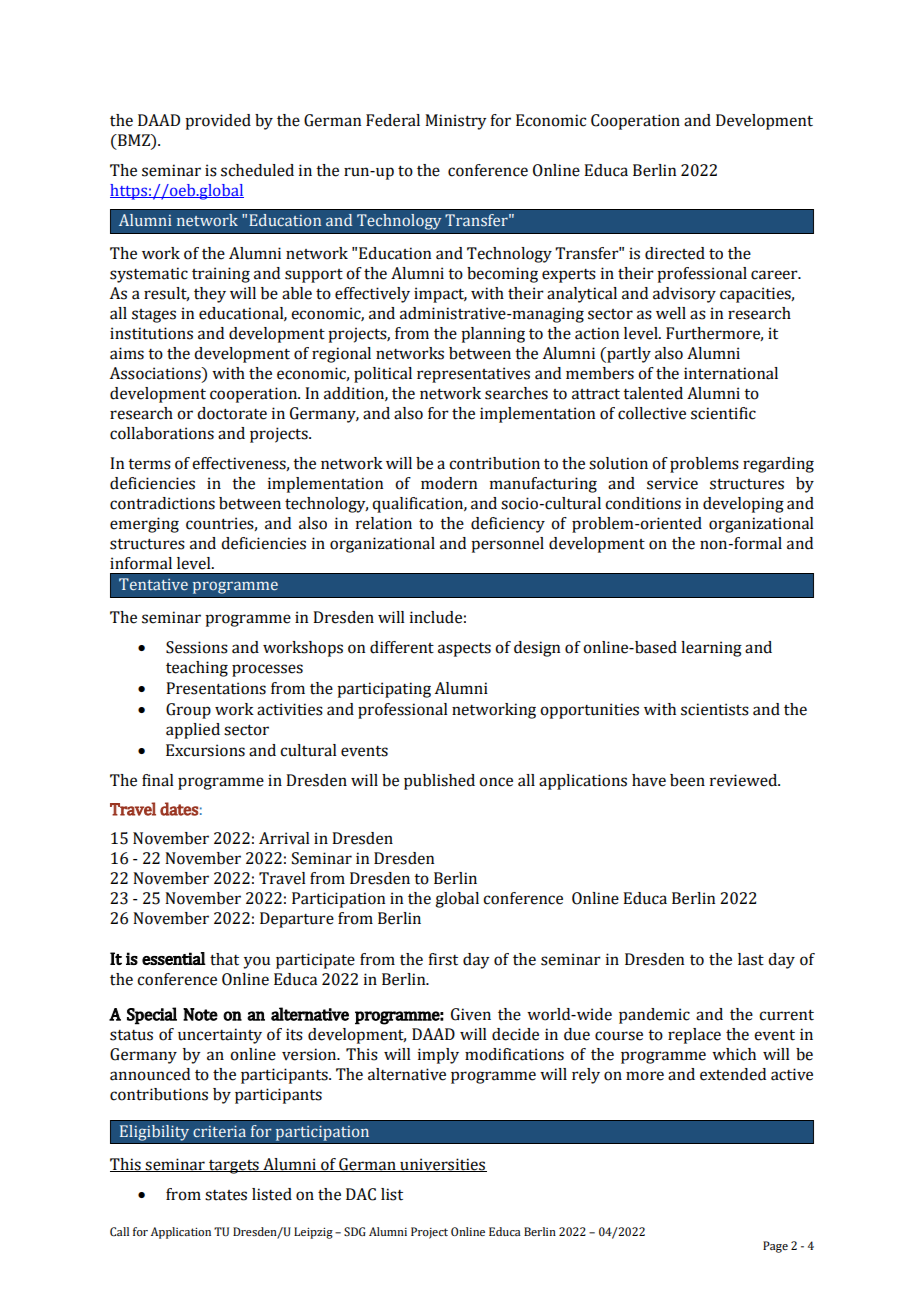  Describe the element at coordinates (456, 122) in the screenshot. I see `Ministry` at that location.
